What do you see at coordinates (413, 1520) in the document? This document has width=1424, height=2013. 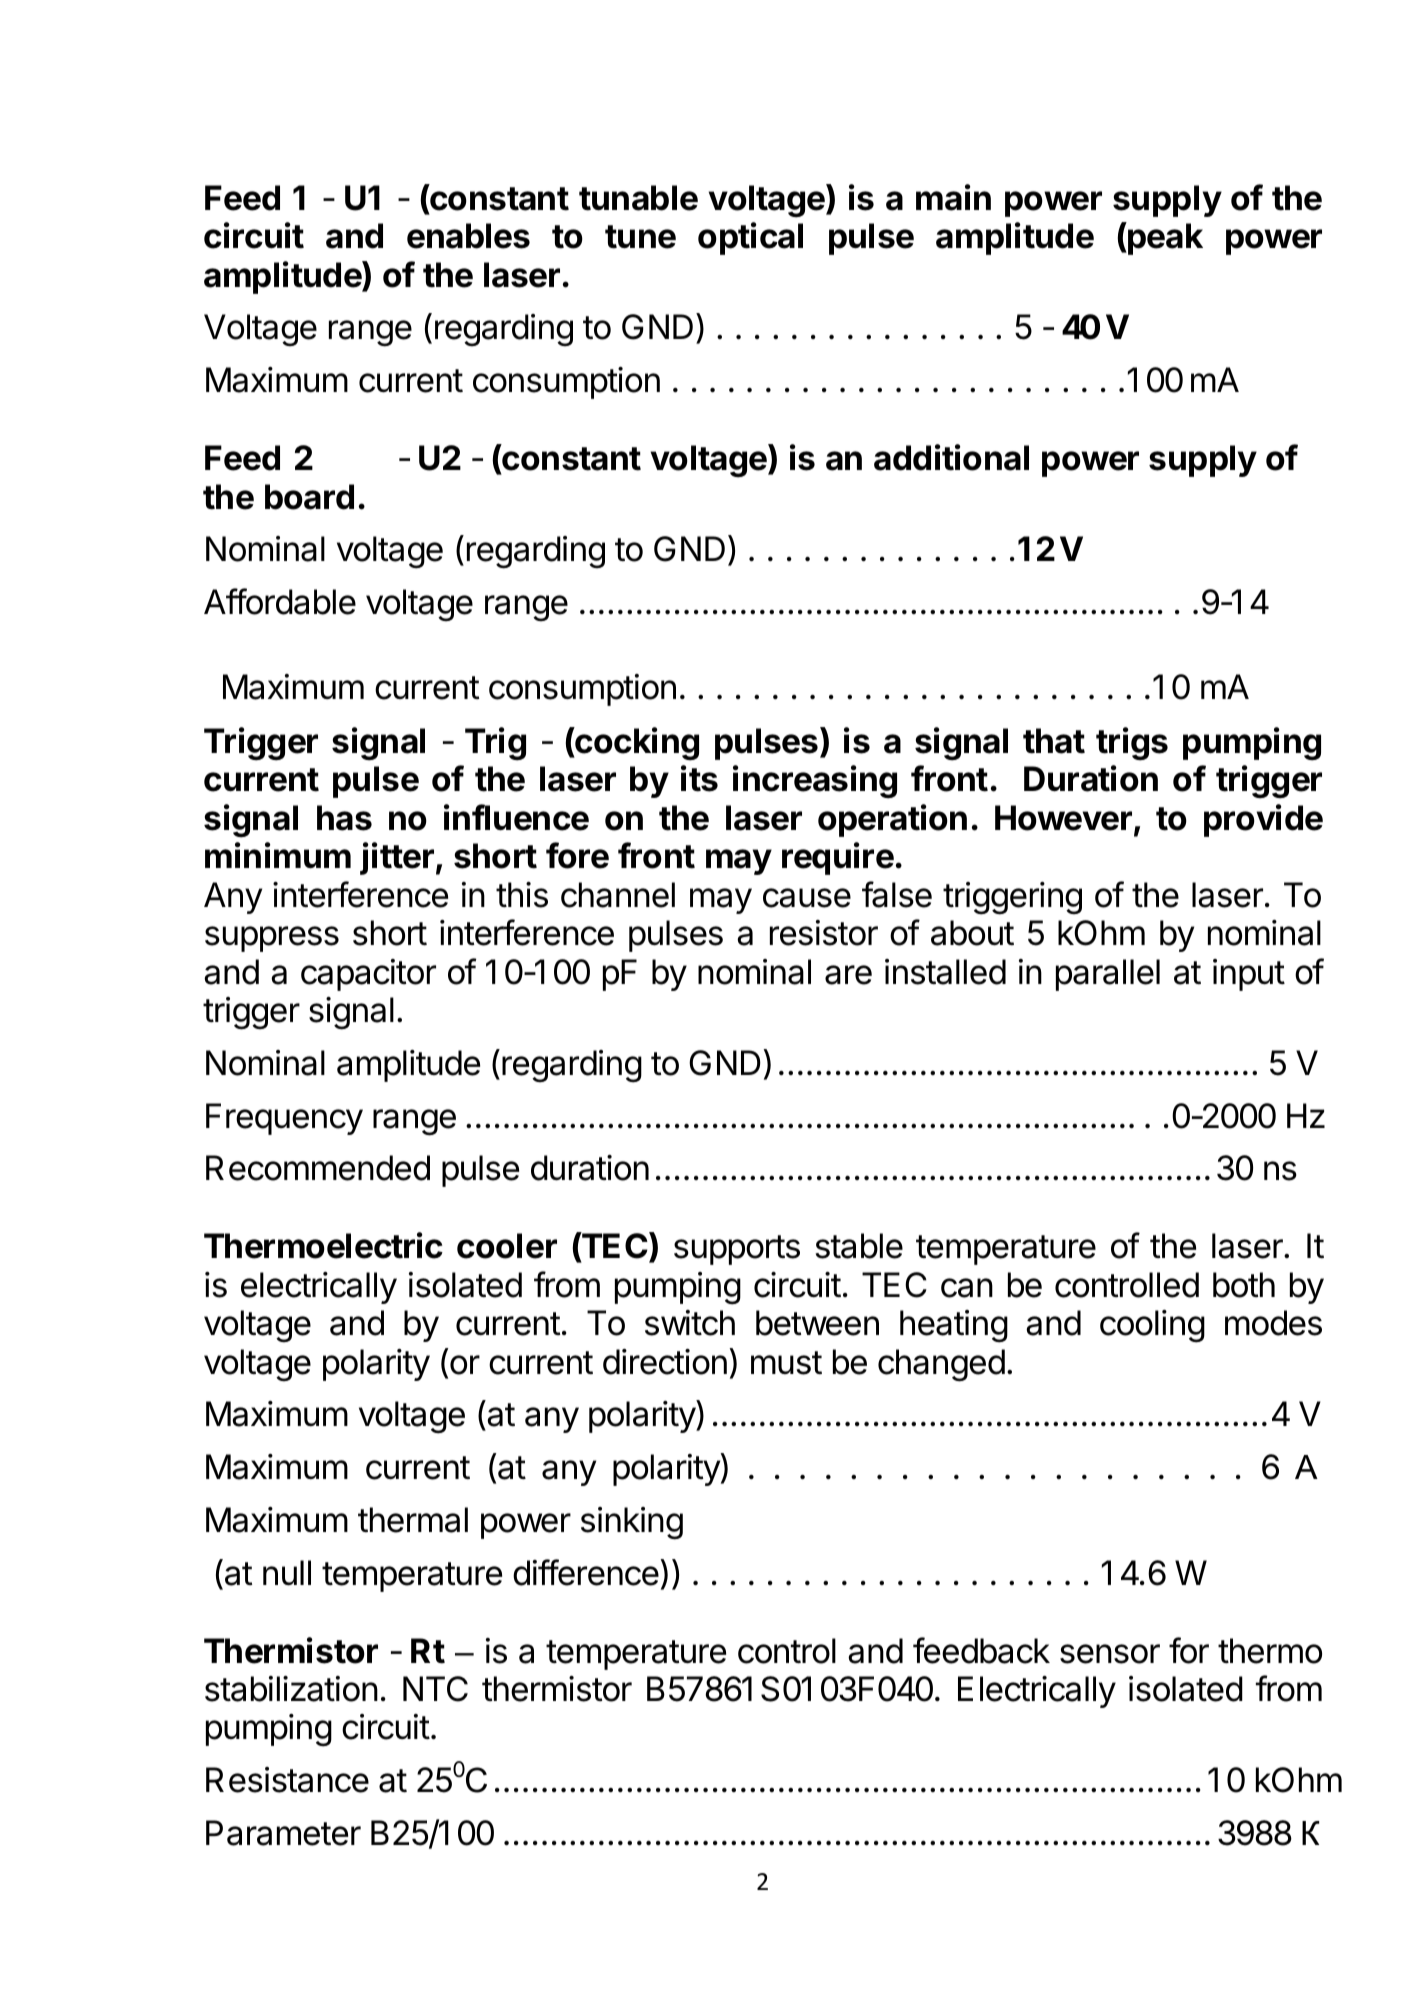 I see `thermal` at bounding box center [413, 1520].
